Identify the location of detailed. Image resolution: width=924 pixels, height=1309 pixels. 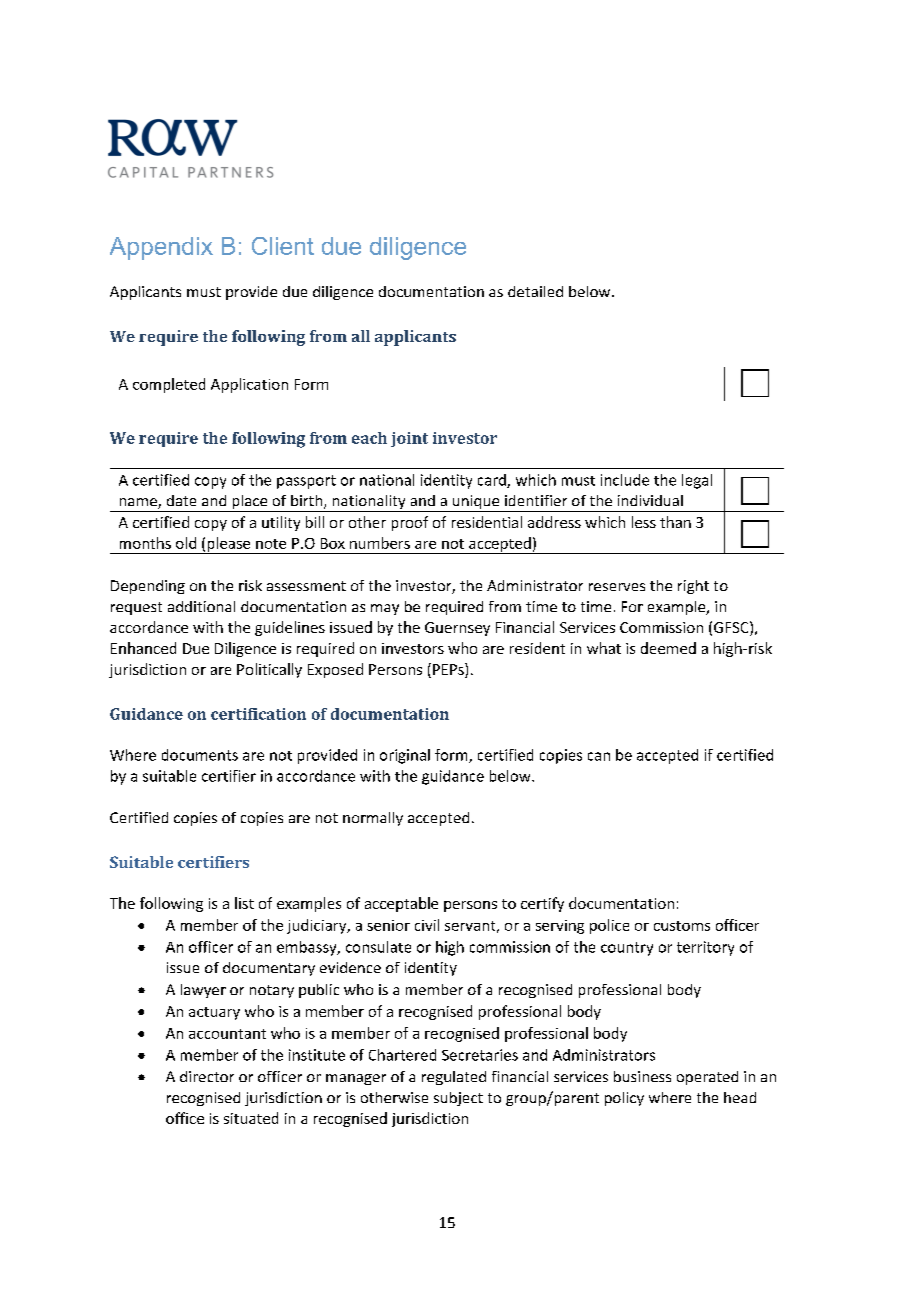
(535, 291).
